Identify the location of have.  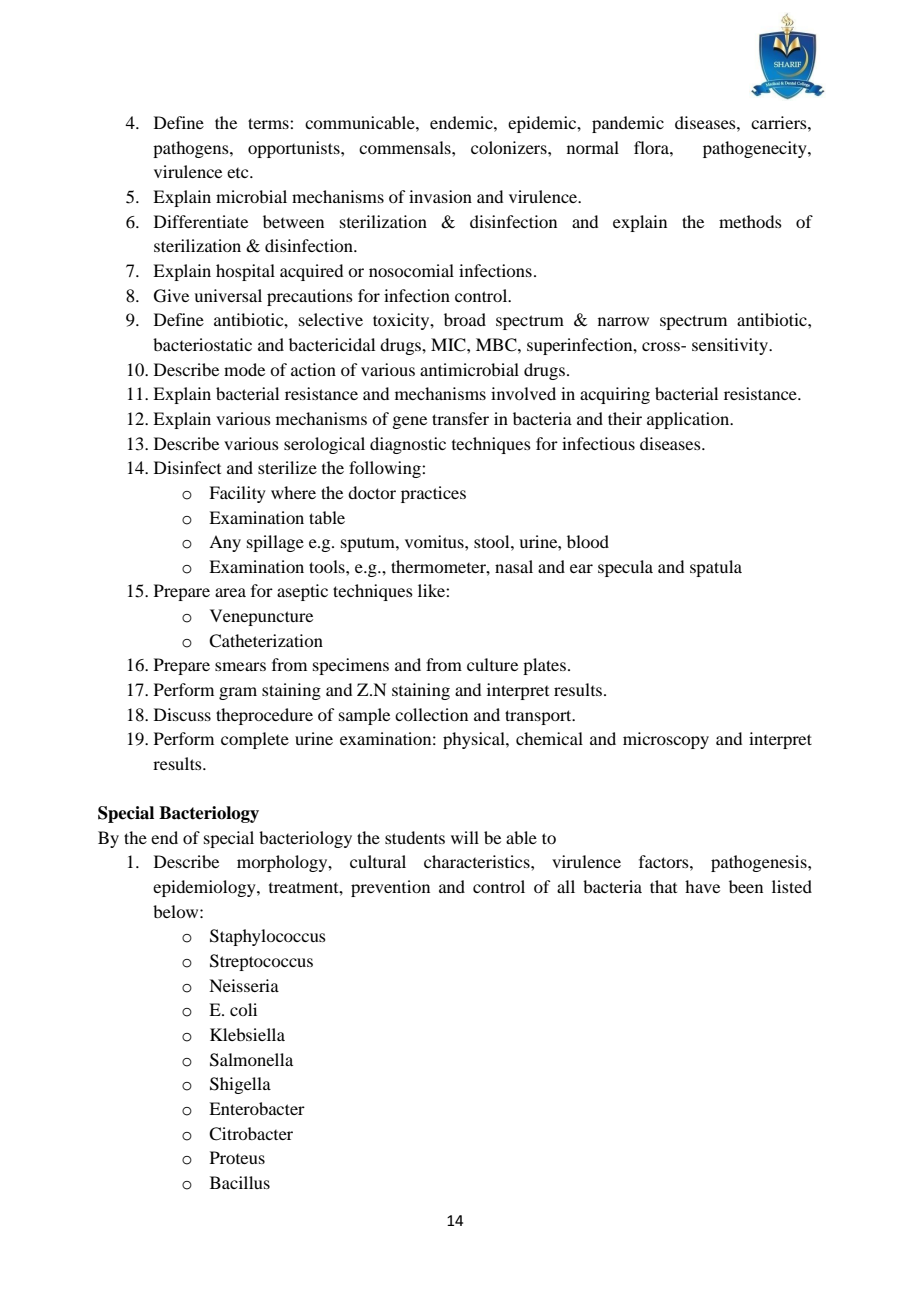
(702, 886).
